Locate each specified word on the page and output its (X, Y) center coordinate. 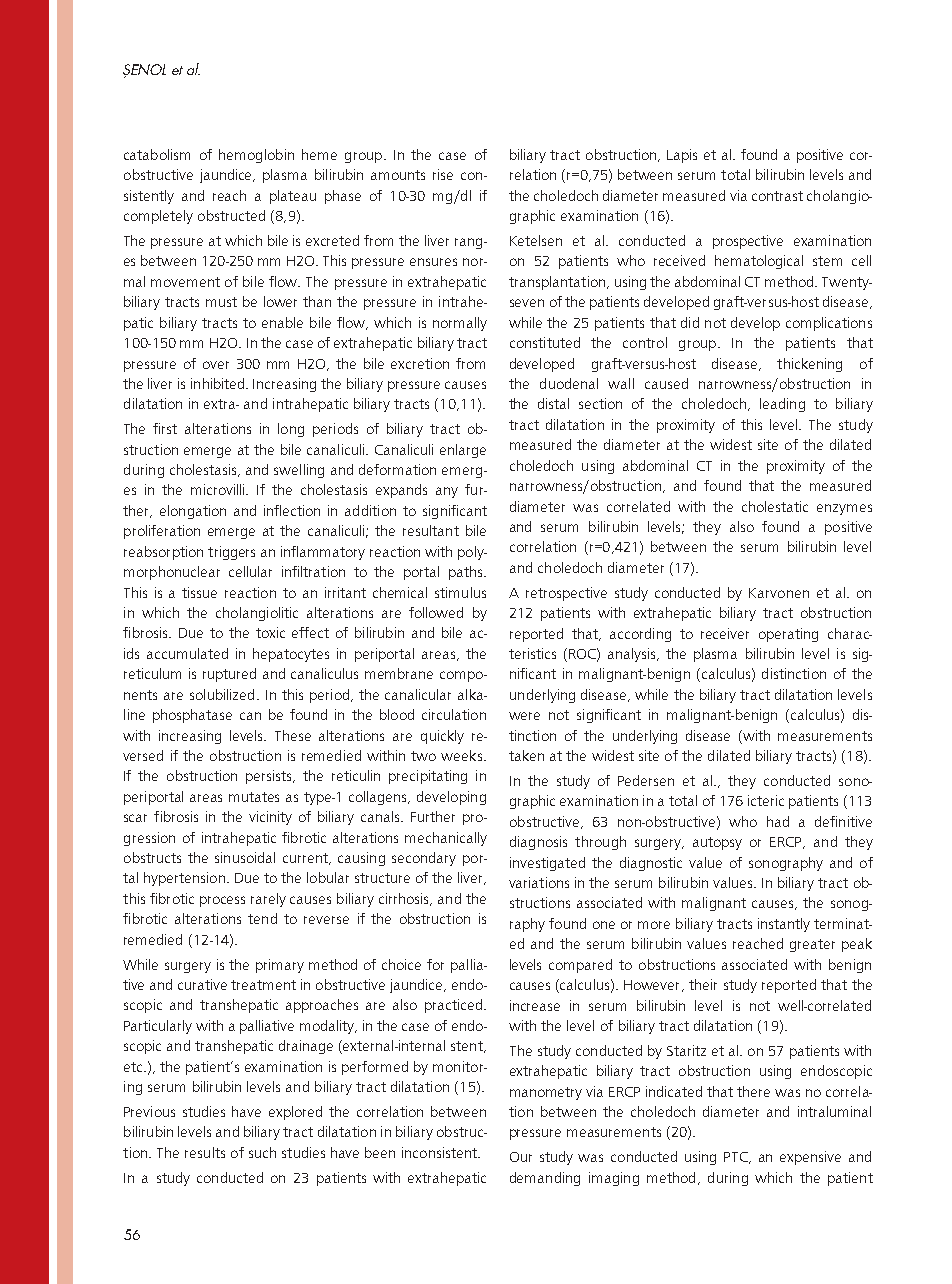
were (524, 716)
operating (788, 635)
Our (521, 1157)
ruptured (229, 675)
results (205, 1152)
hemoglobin (256, 156)
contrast (777, 196)
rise (443, 174)
